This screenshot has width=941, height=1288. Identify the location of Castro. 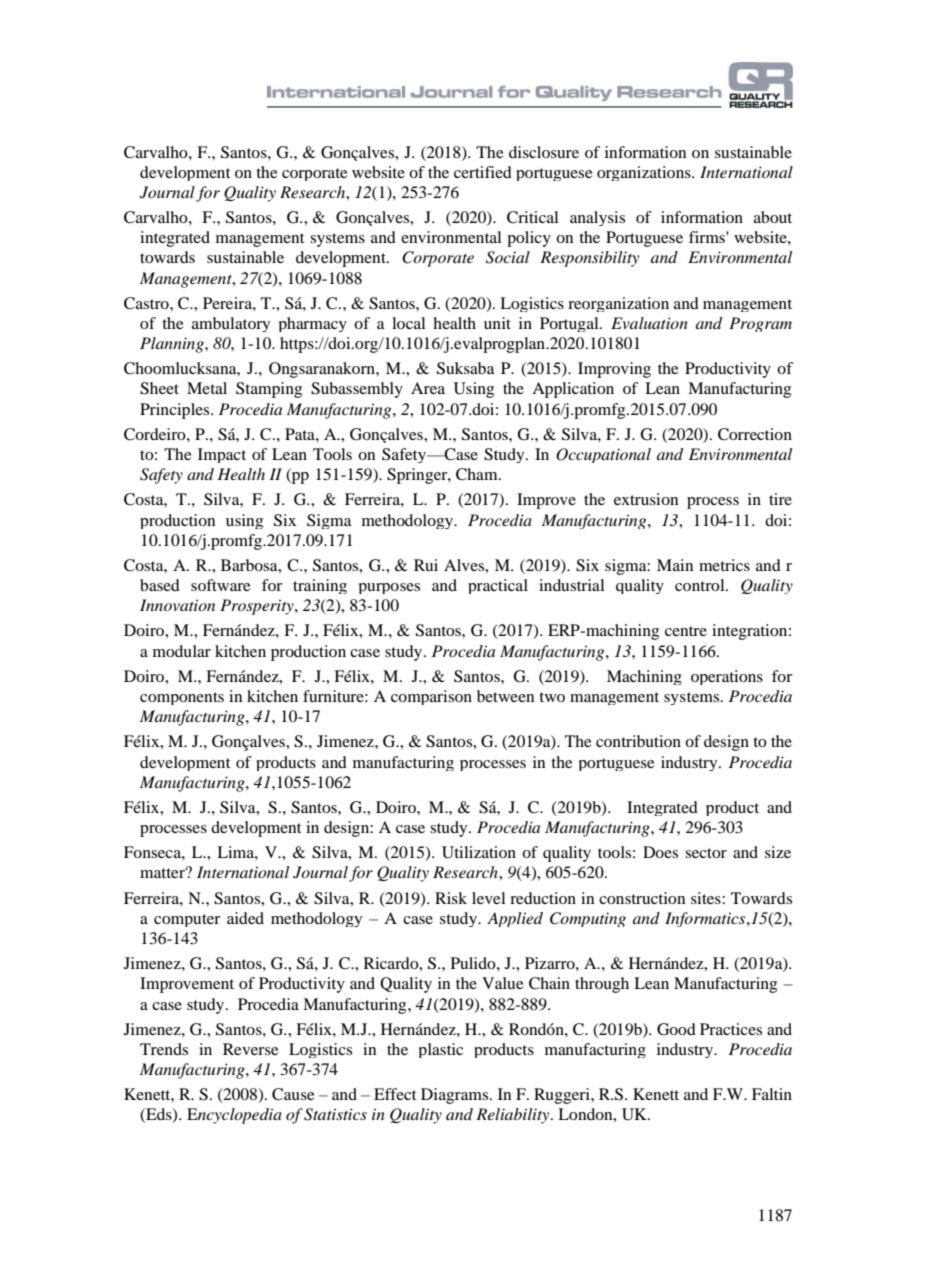
(147, 303).
